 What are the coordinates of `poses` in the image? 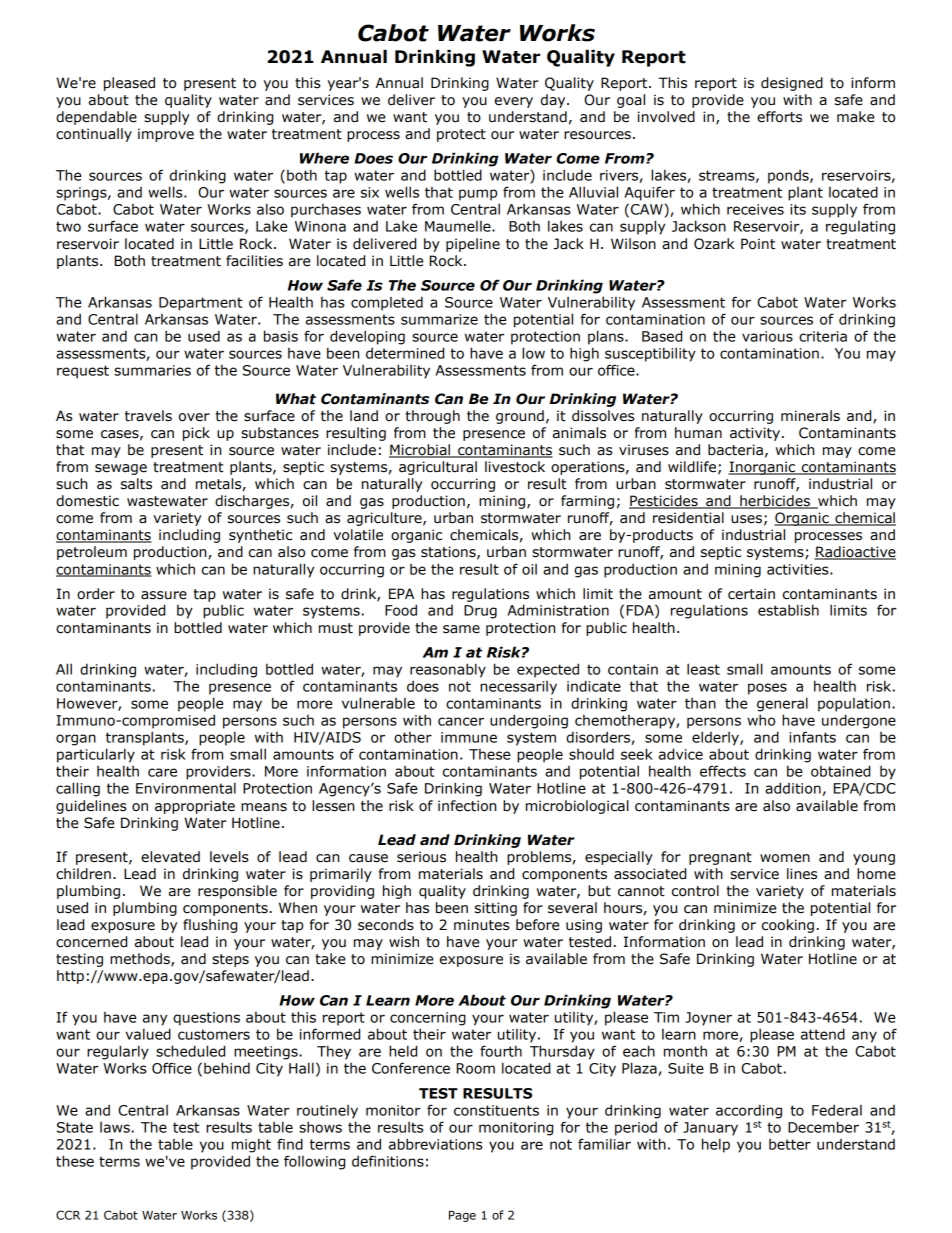 It's located at (767, 689).
